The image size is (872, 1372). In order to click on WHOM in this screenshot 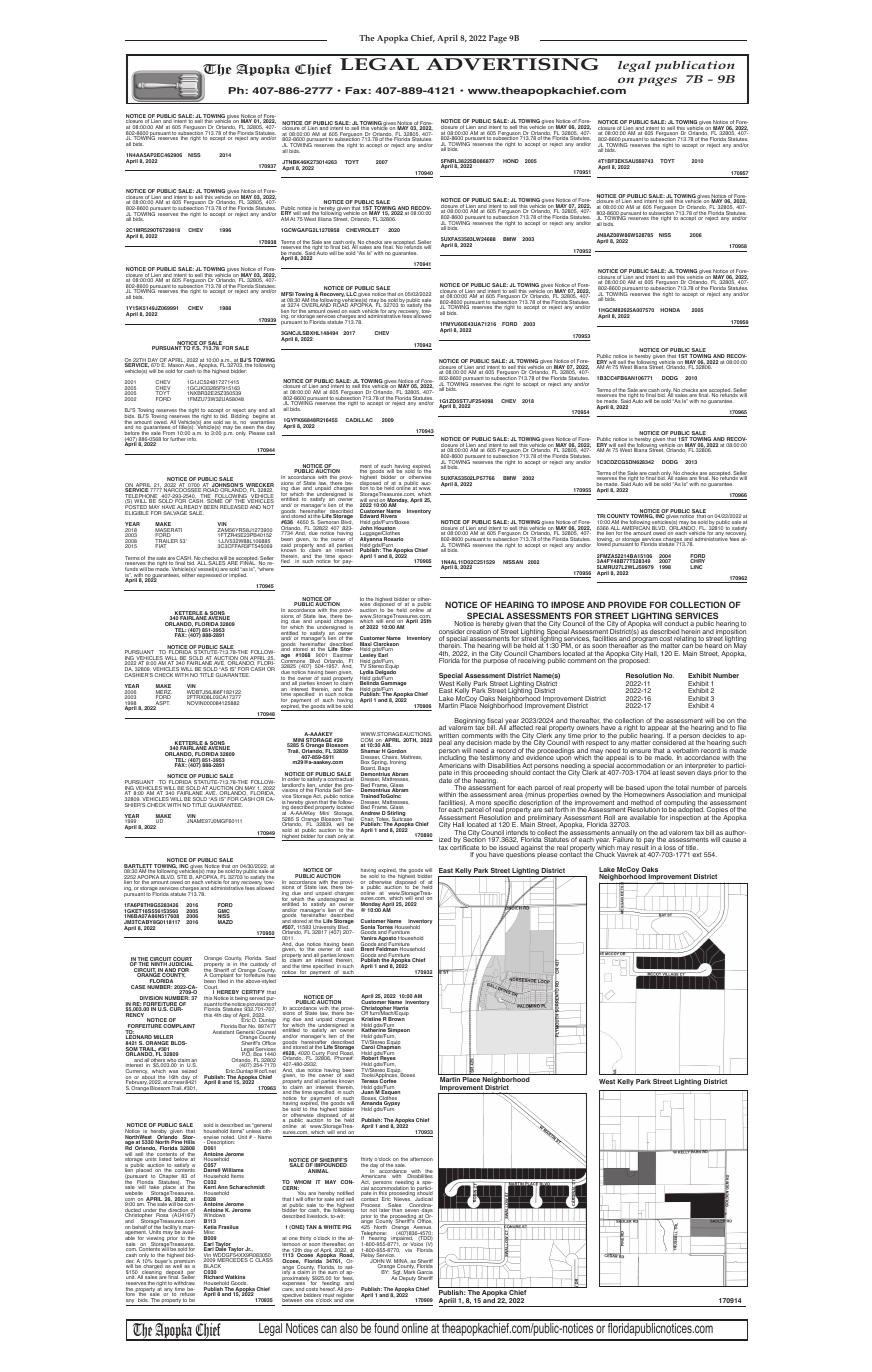, I will do `click(301, 1183)`.
